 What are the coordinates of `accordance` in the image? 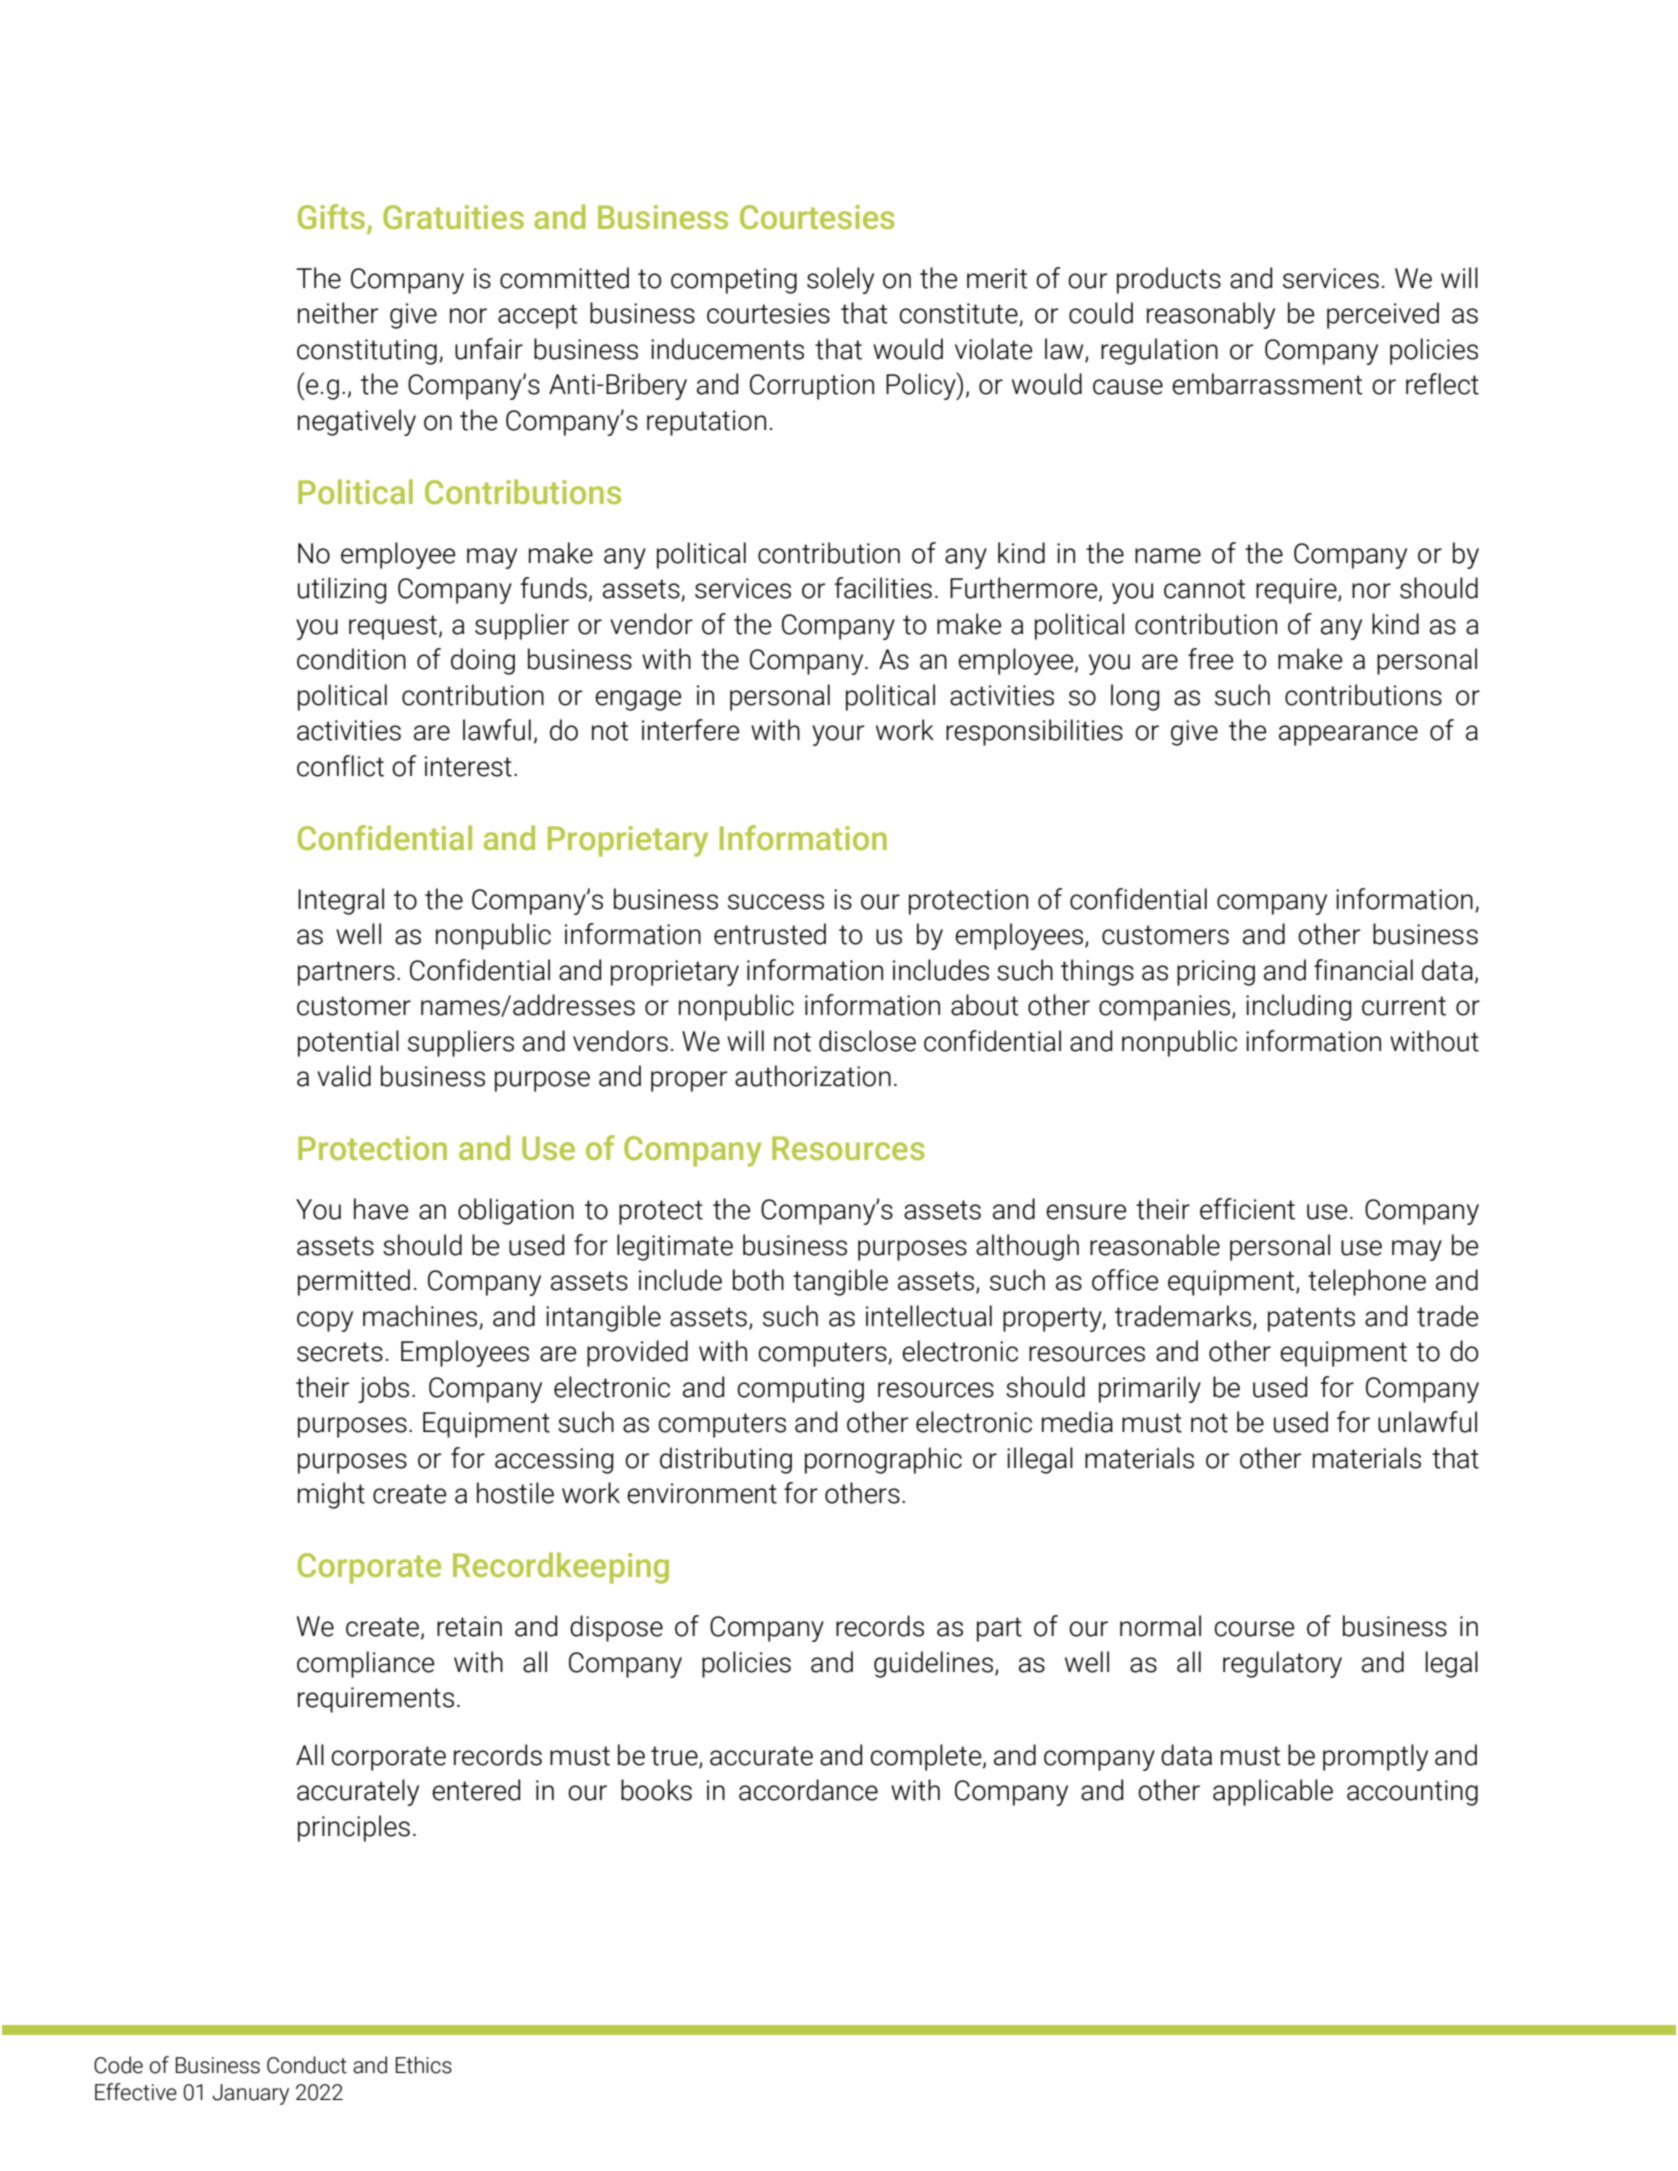 It's located at (808, 1790).
